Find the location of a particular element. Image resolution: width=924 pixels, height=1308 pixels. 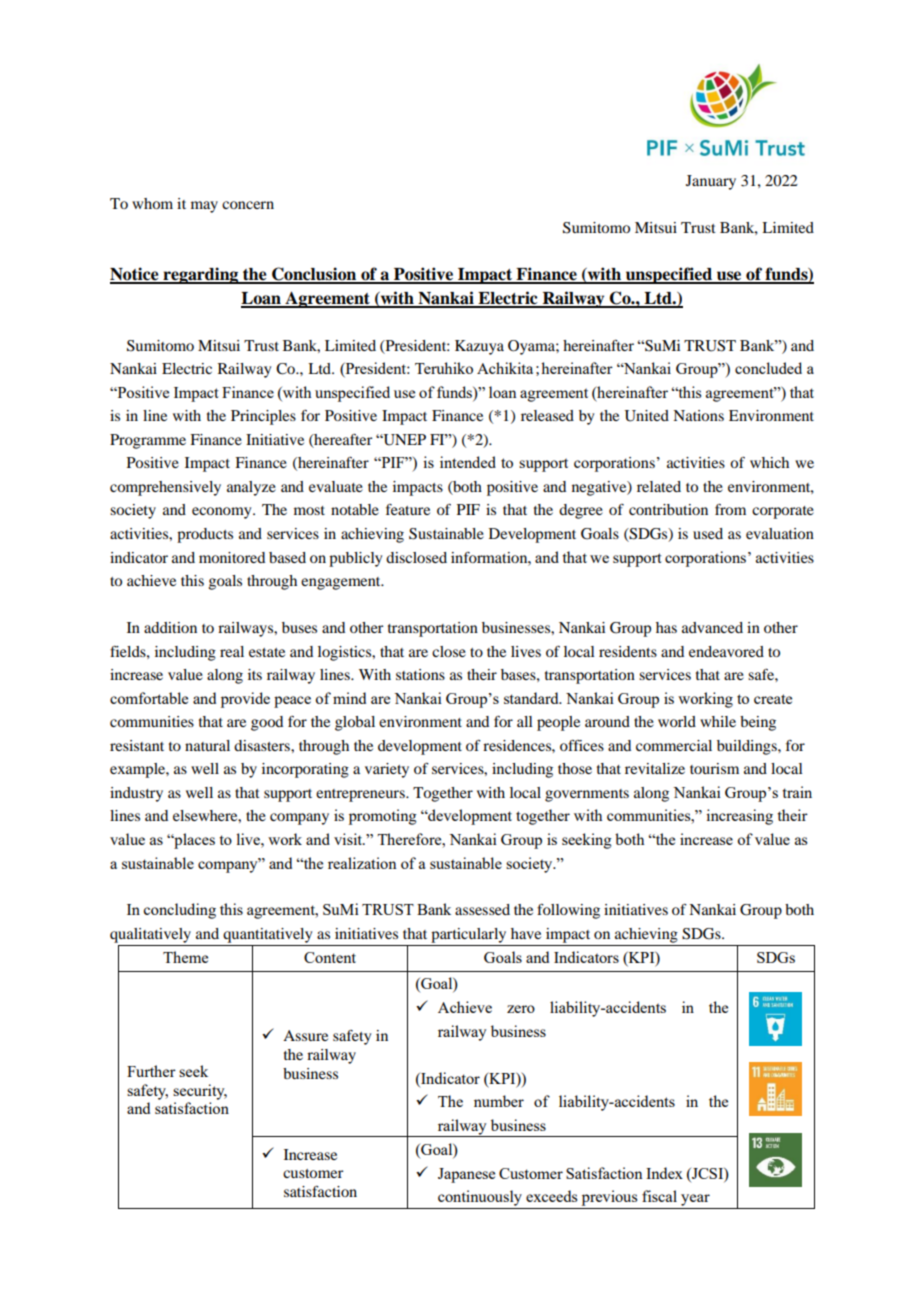

Conclusion is located at coordinates (314, 275).
